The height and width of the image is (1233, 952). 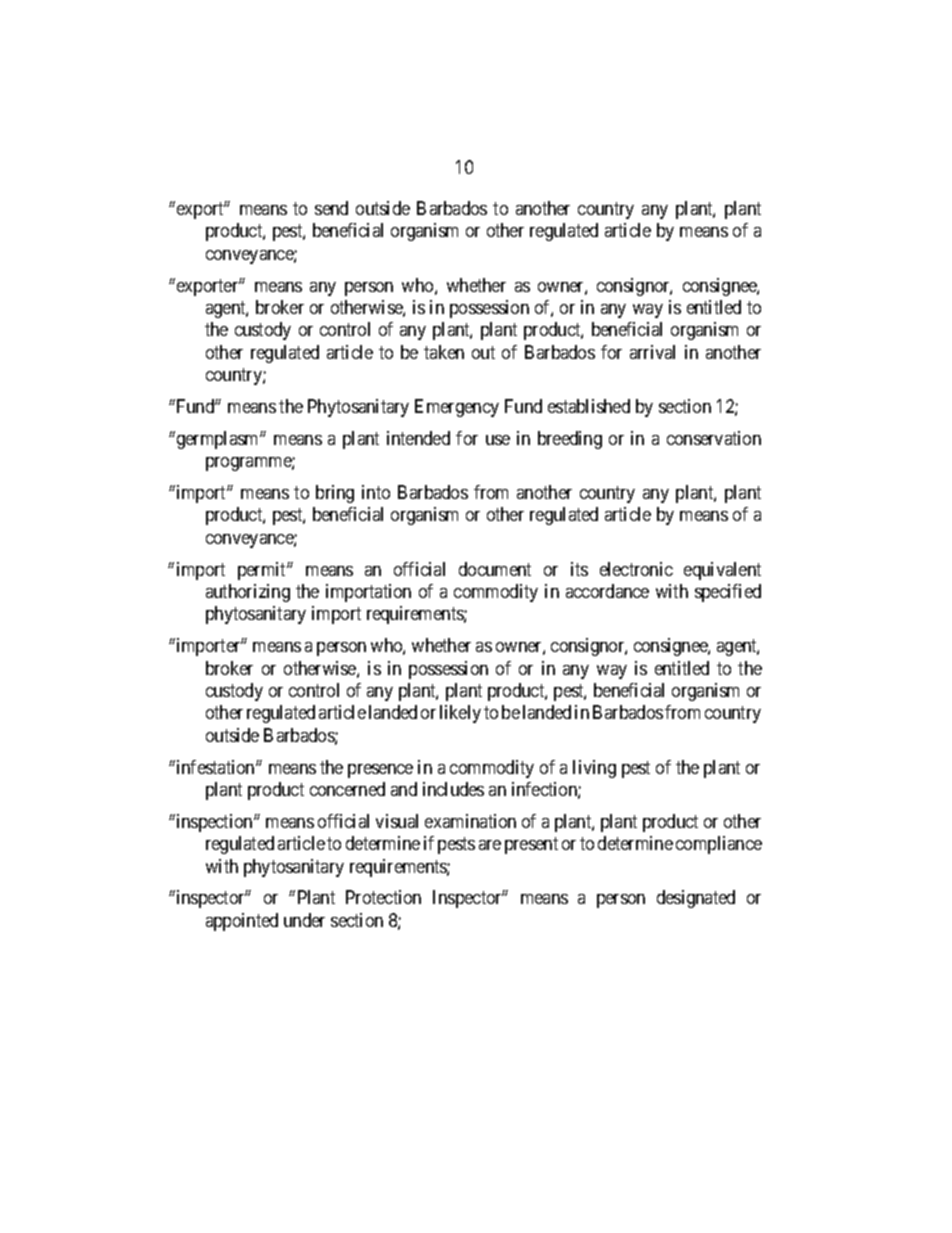 What do you see at coordinates (652, 352) in the image?
I see `arrival` at bounding box center [652, 352].
